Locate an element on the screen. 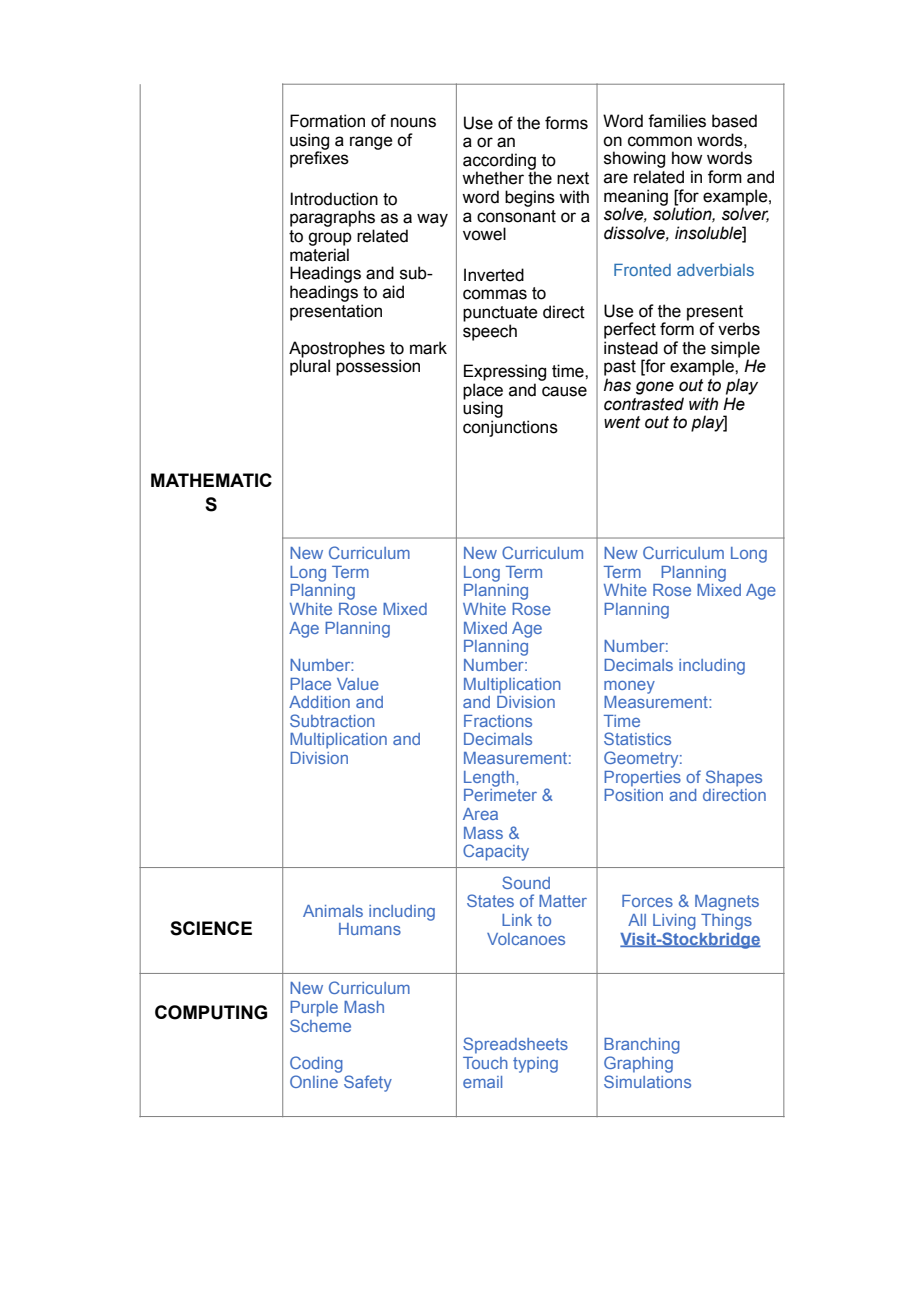 The image size is (924, 1308). Subtraction is located at coordinates (332, 720).
